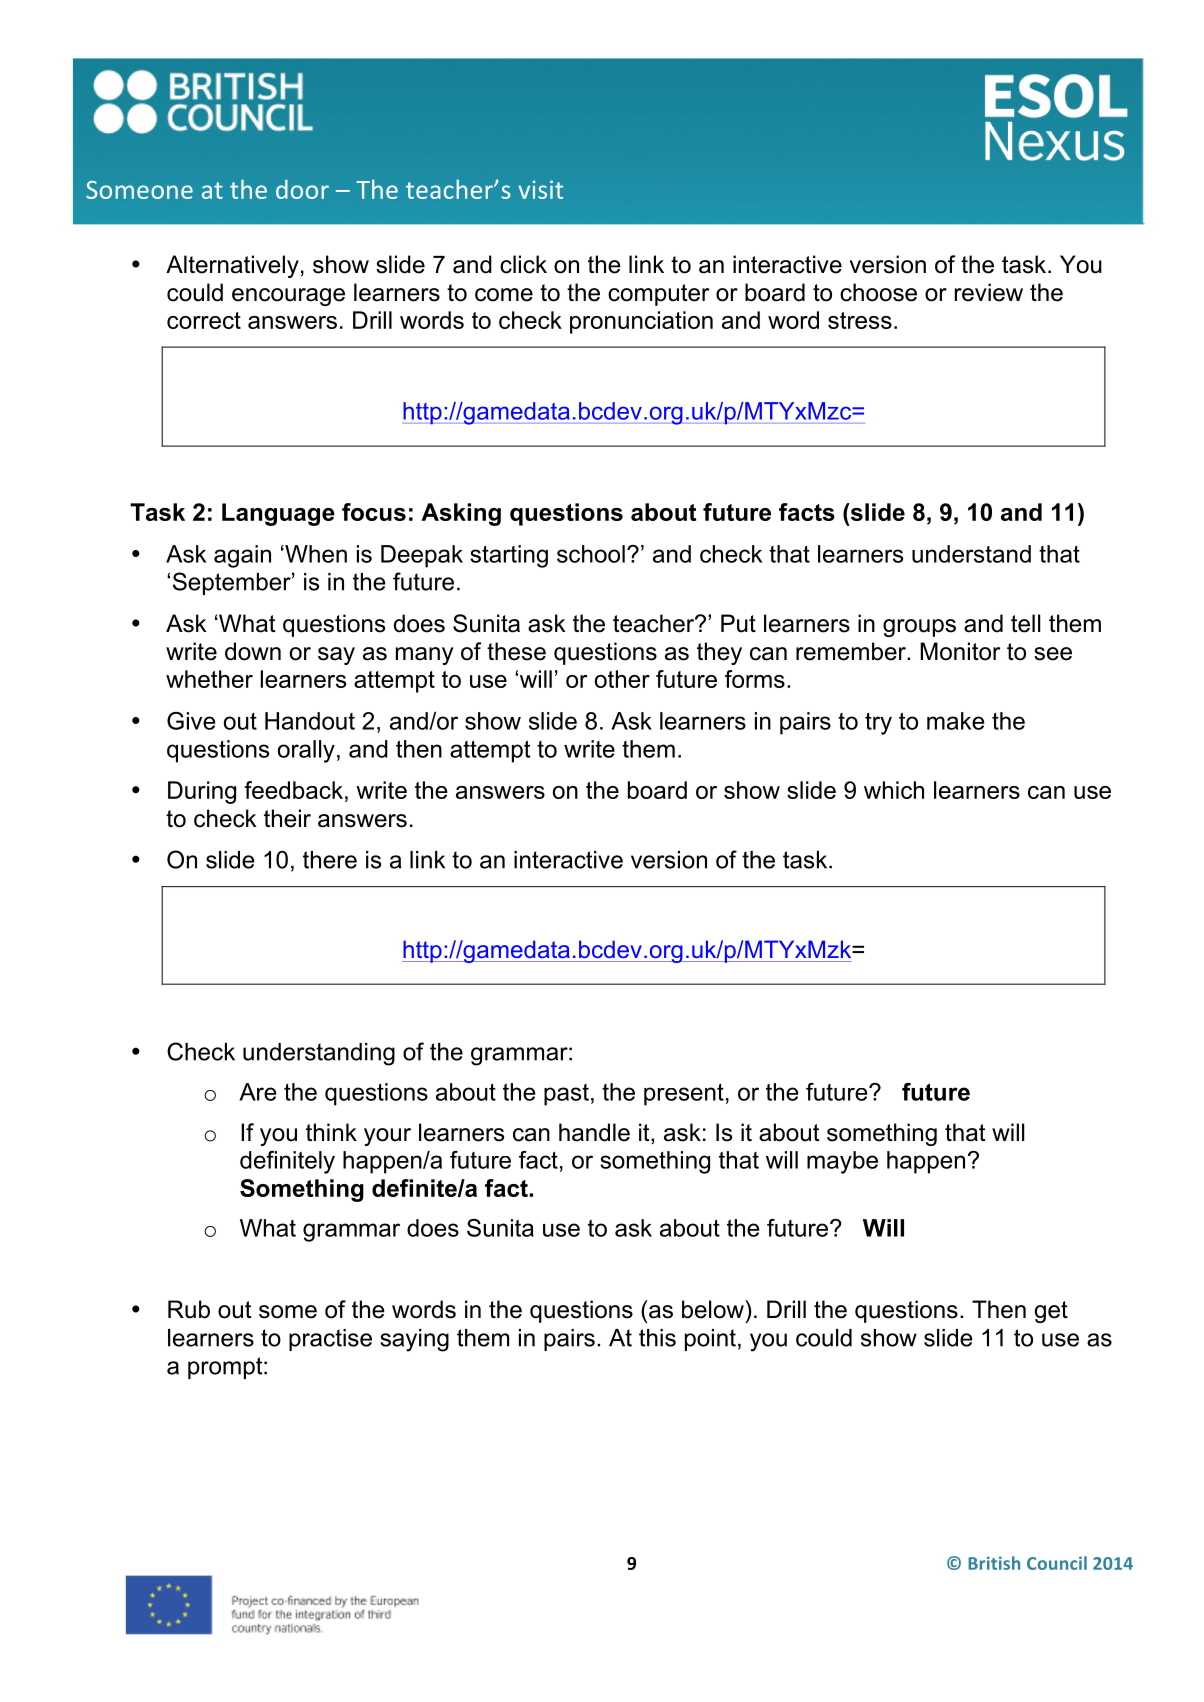 This image has width=1204, height=1702. I want to click on maybe, so click(842, 1162).
